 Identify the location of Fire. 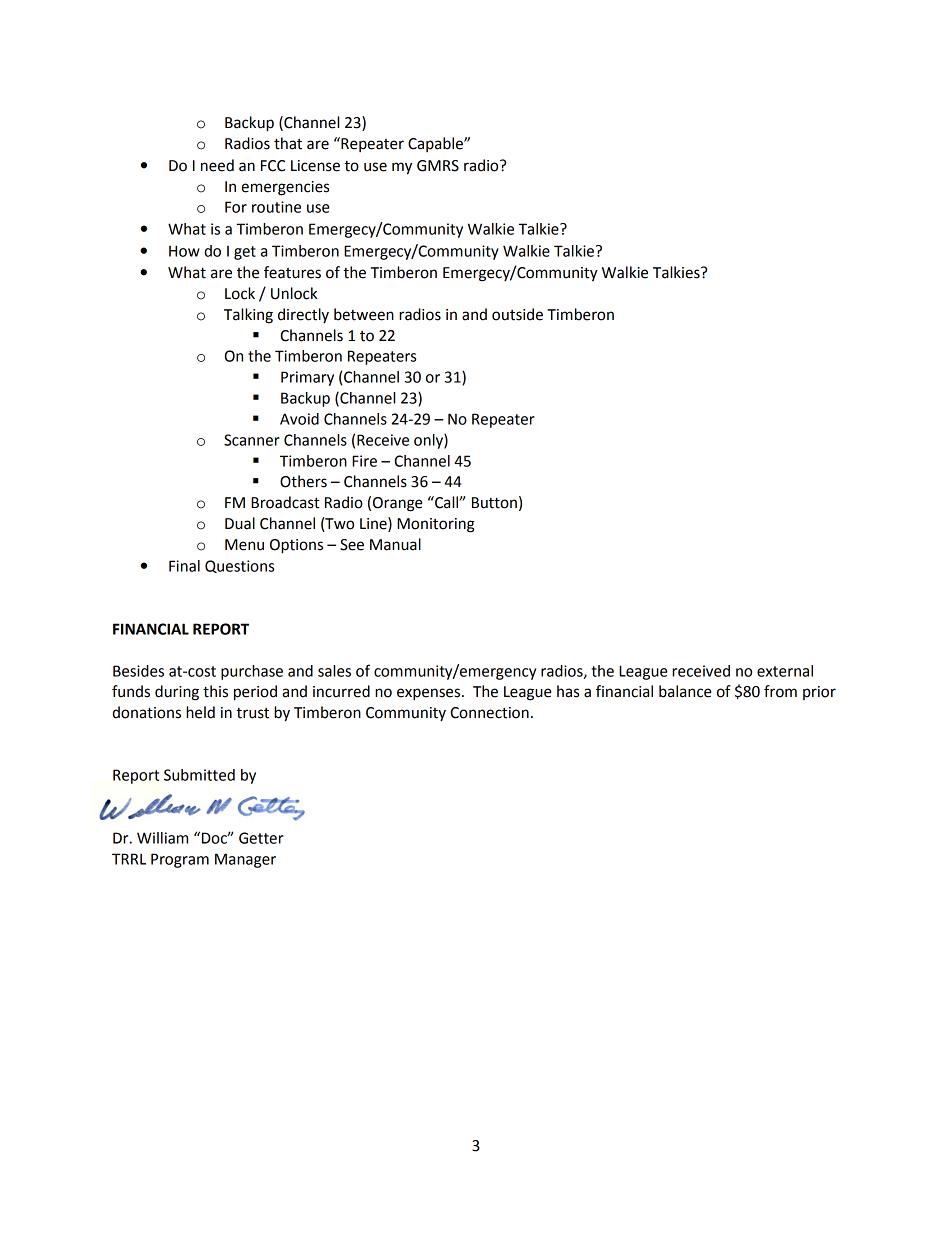
(364, 461).
